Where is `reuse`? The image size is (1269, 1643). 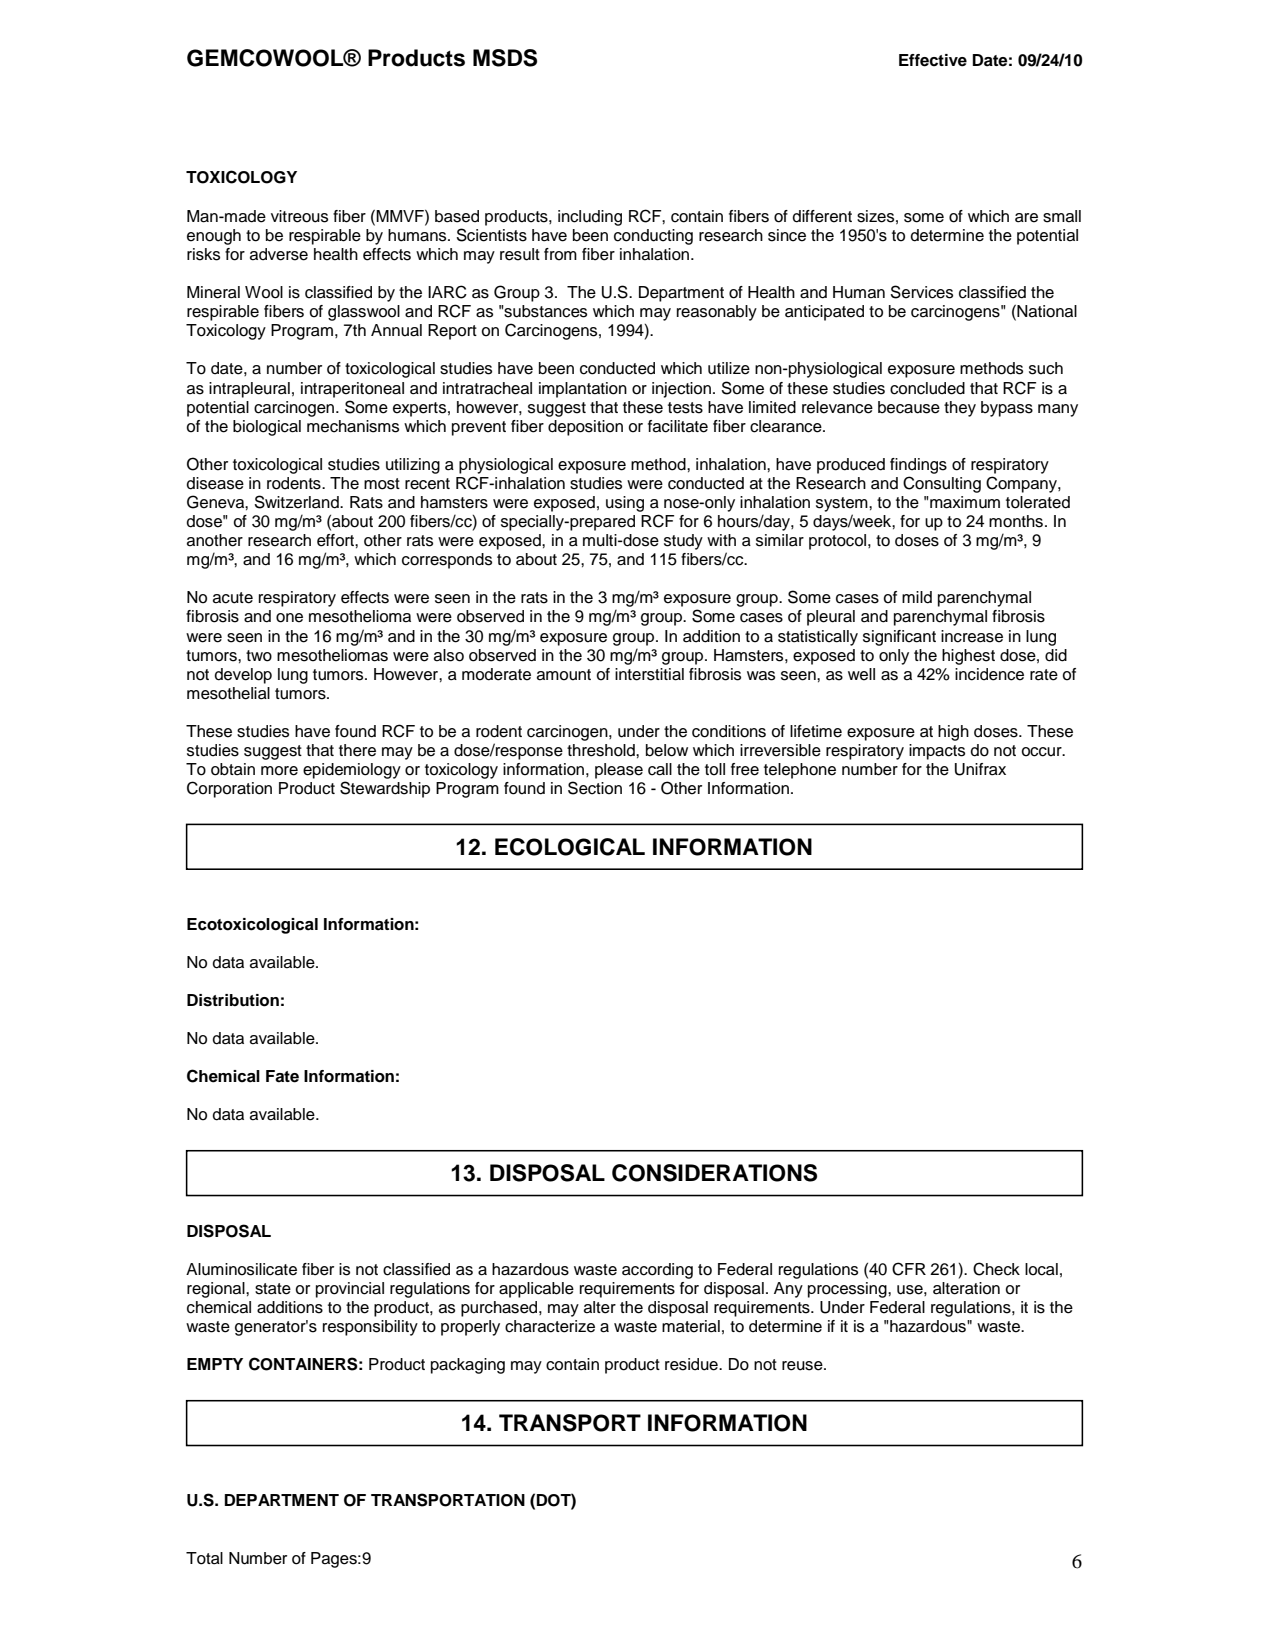
reuse is located at coordinates (803, 1366).
